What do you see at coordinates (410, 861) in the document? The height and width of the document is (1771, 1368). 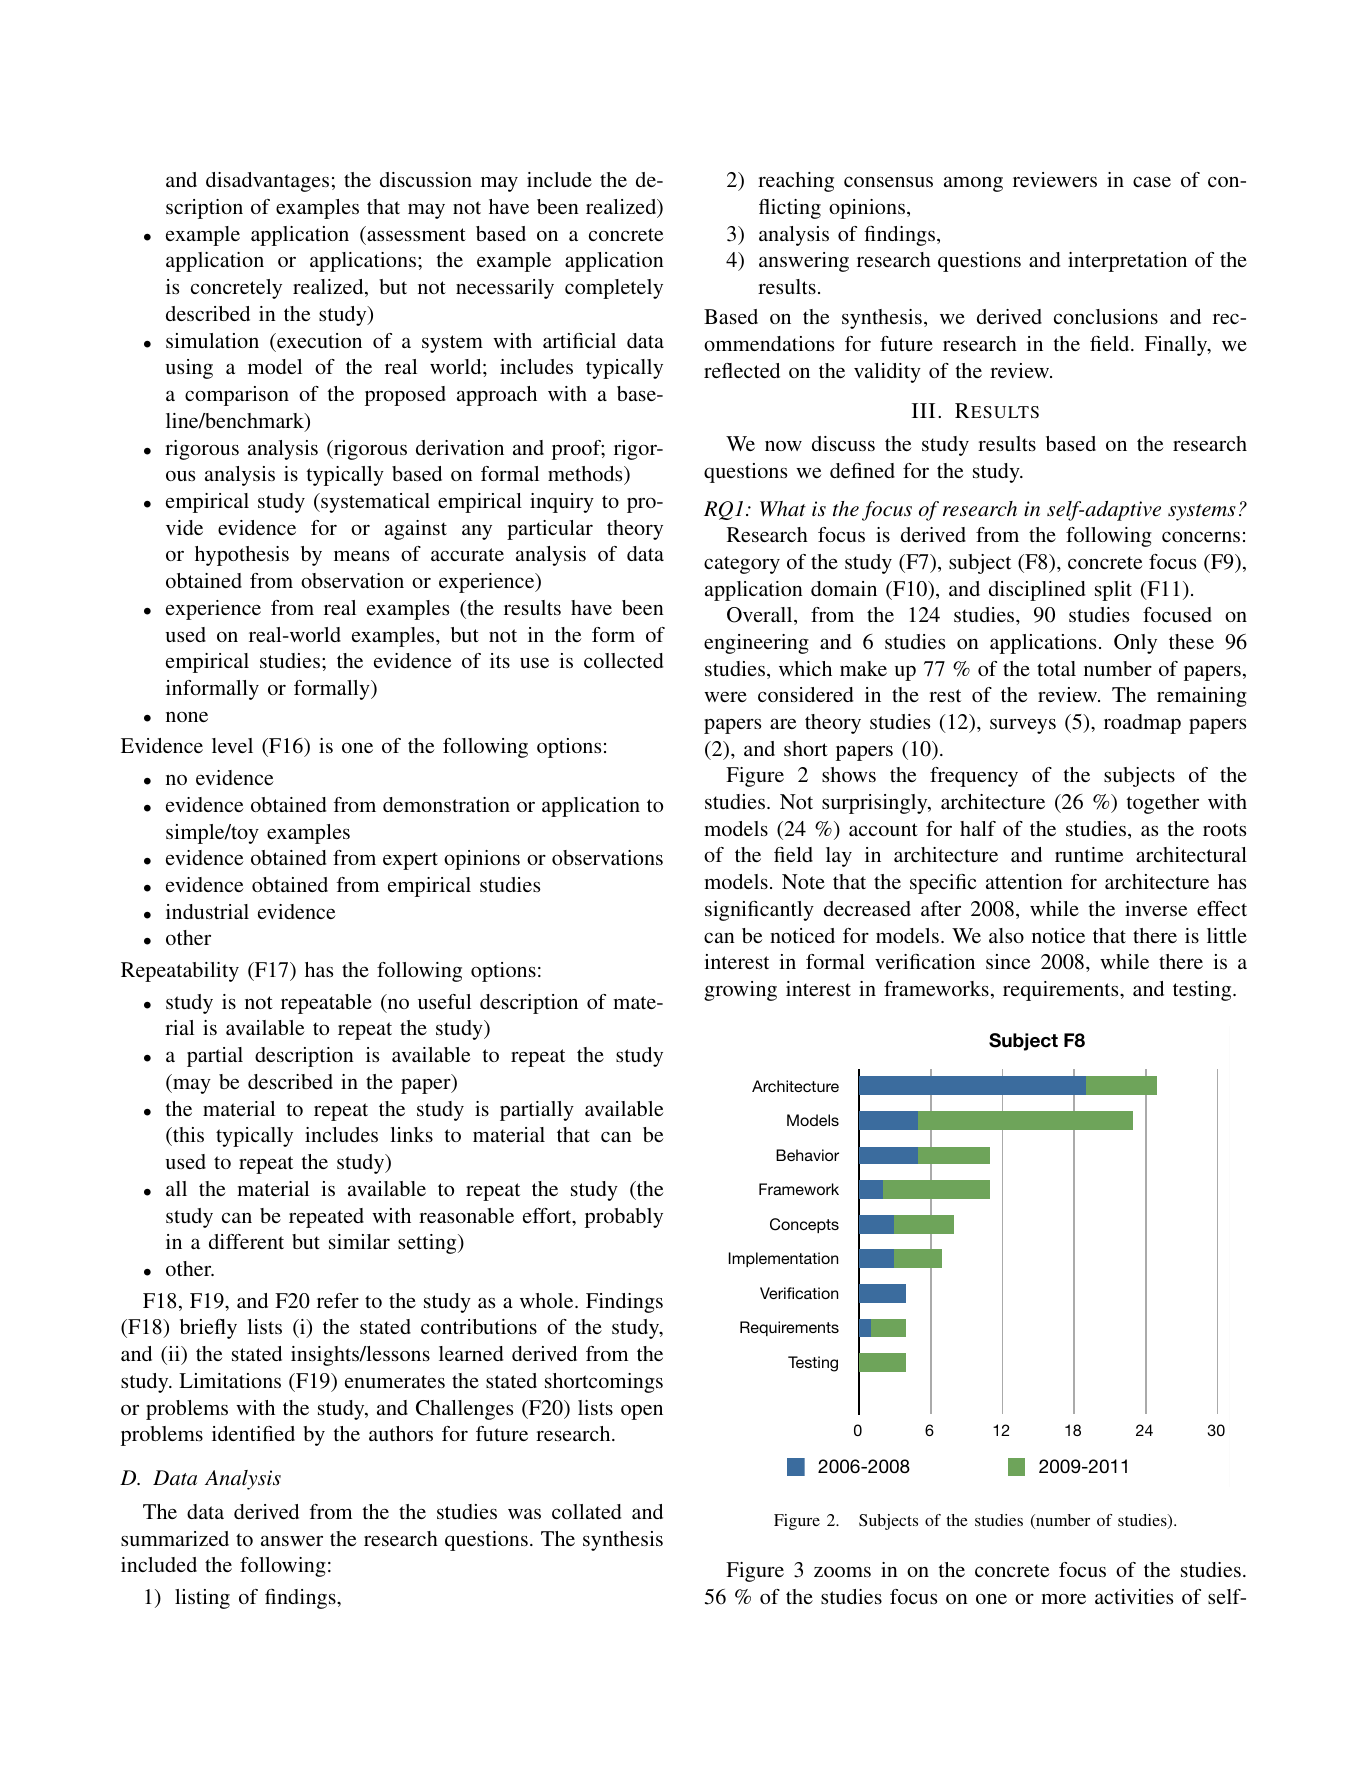 I see `expert` at bounding box center [410, 861].
